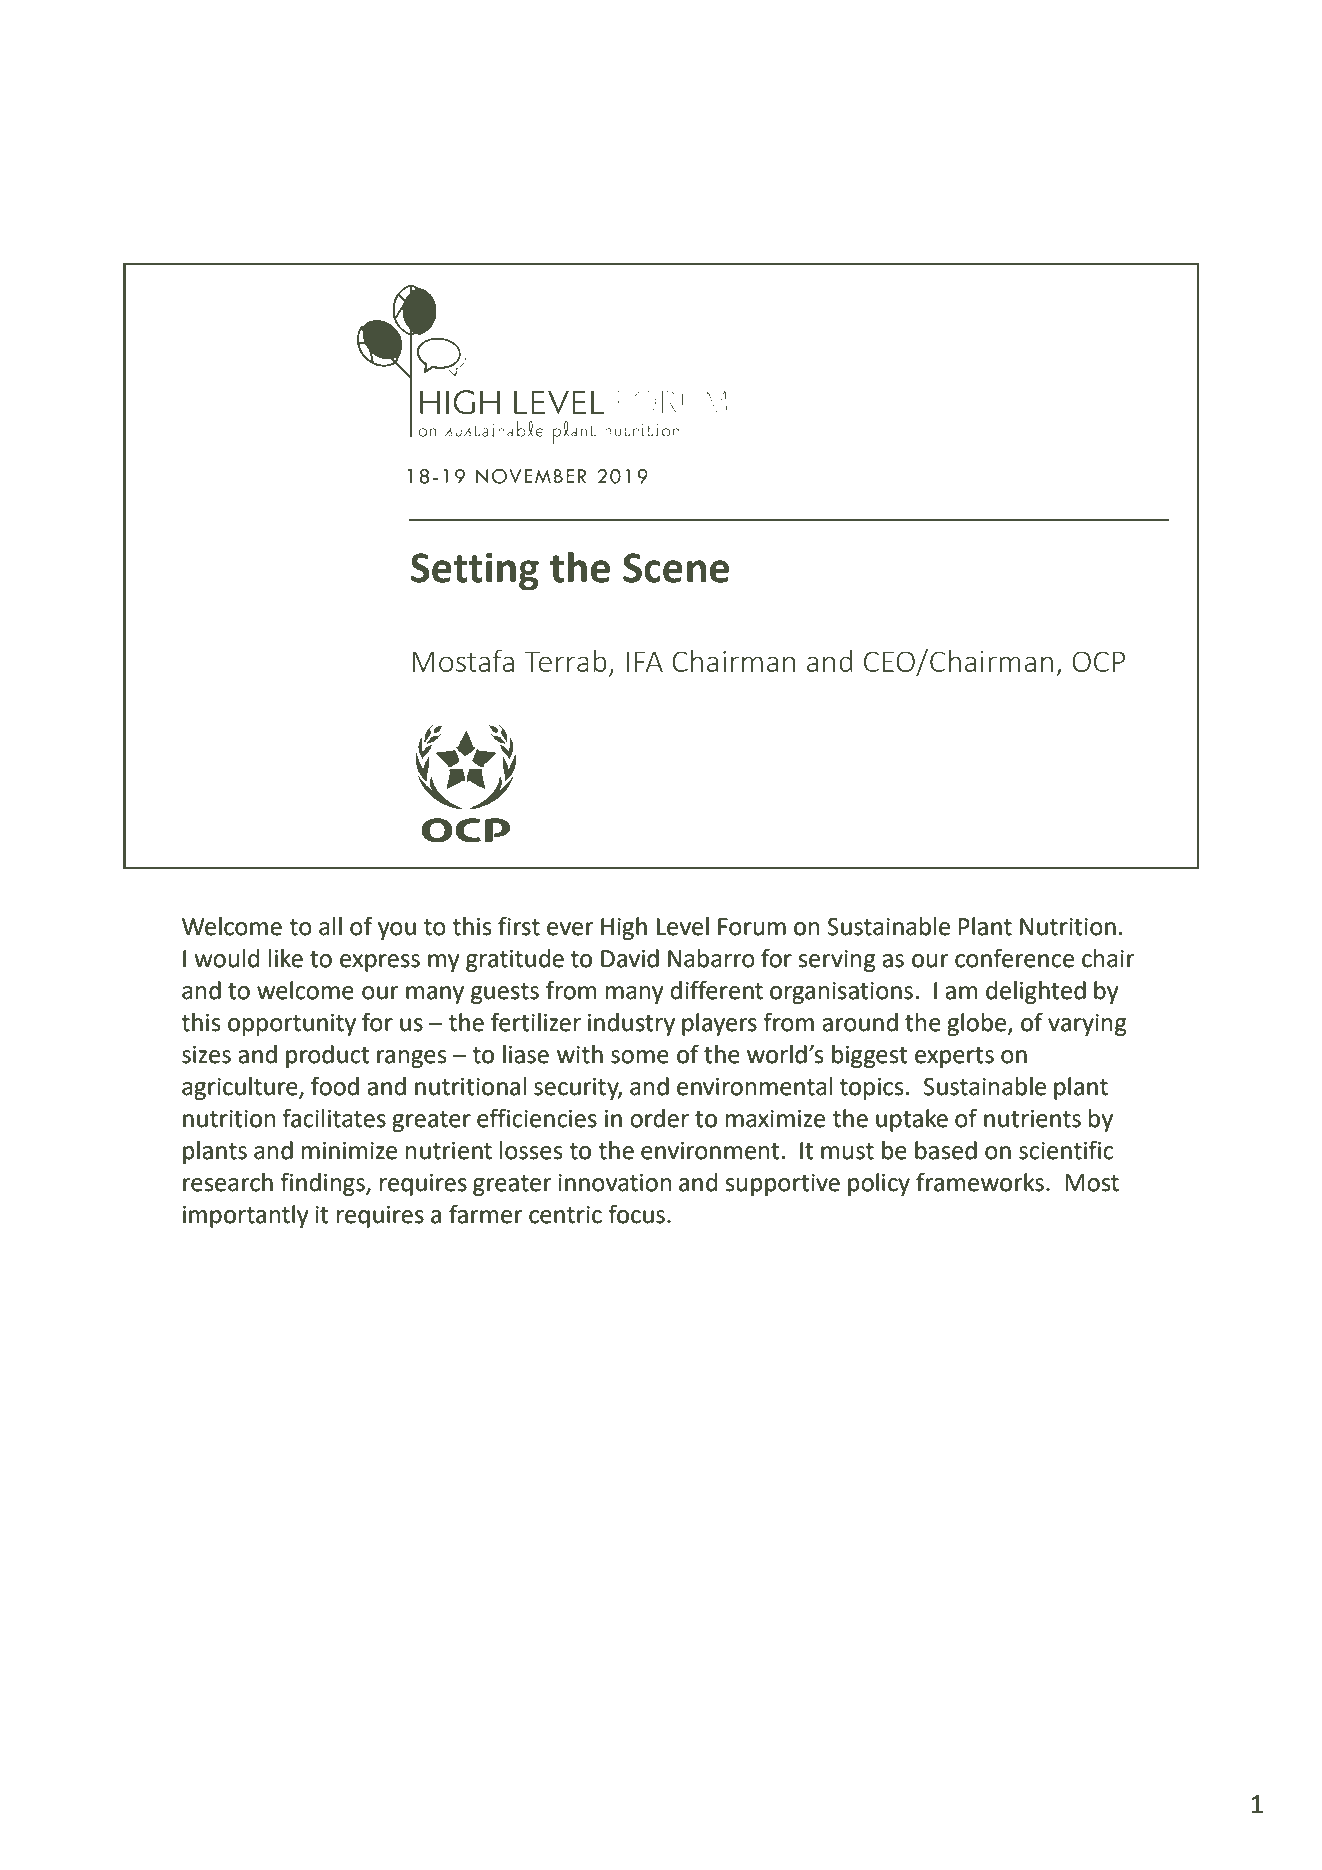 The height and width of the image is (1870, 1322). What do you see at coordinates (1014, 958) in the image?
I see `conference` at bounding box center [1014, 958].
